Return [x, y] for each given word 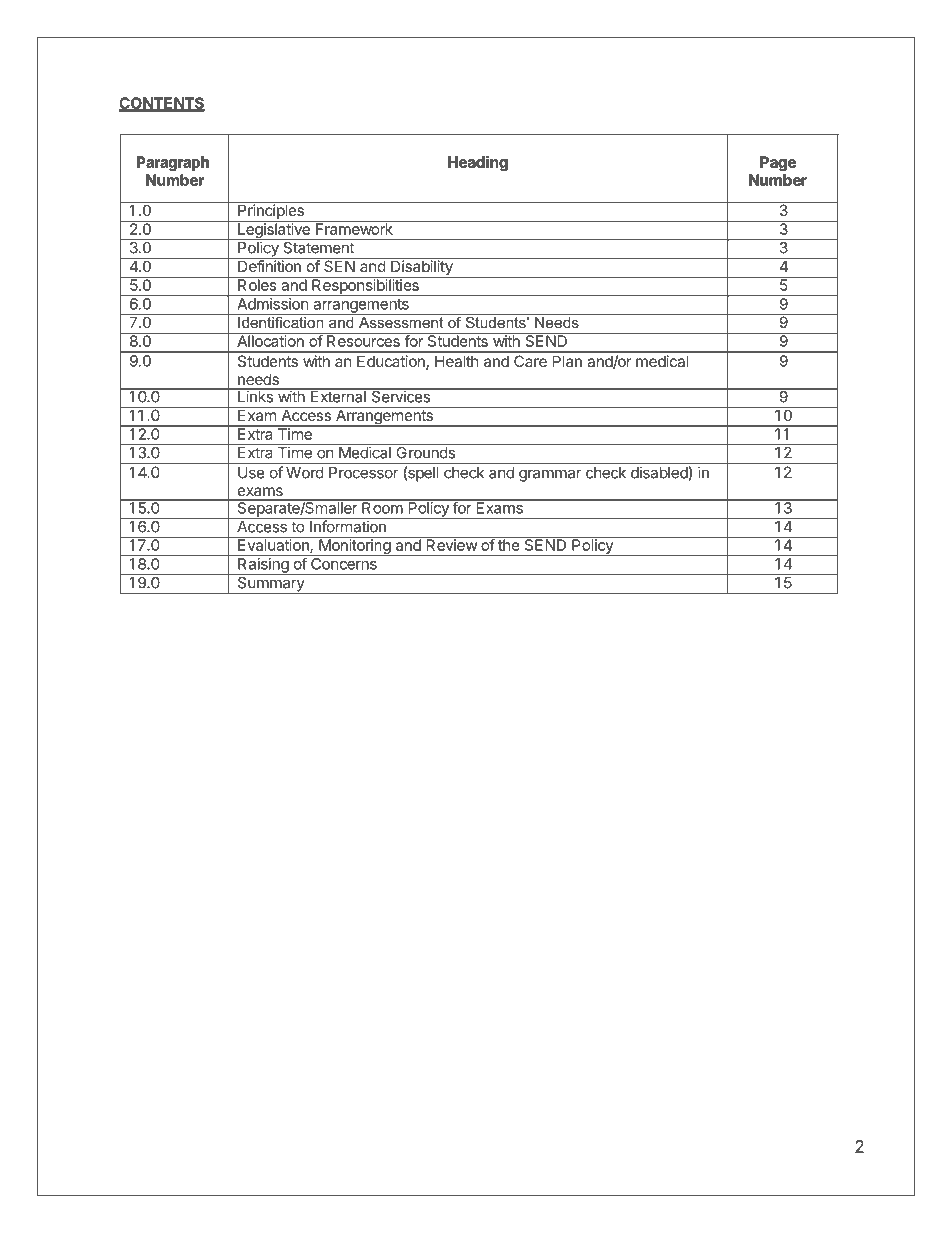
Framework [354, 228]
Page [778, 163]
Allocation [270, 340]
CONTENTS [162, 104]
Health [456, 361]
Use [251, 473]
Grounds [425, 451]
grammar [550, 475]
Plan [567, 361]
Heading [478, 163]
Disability [422, 268]
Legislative [274, 231]
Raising [263, 565]
